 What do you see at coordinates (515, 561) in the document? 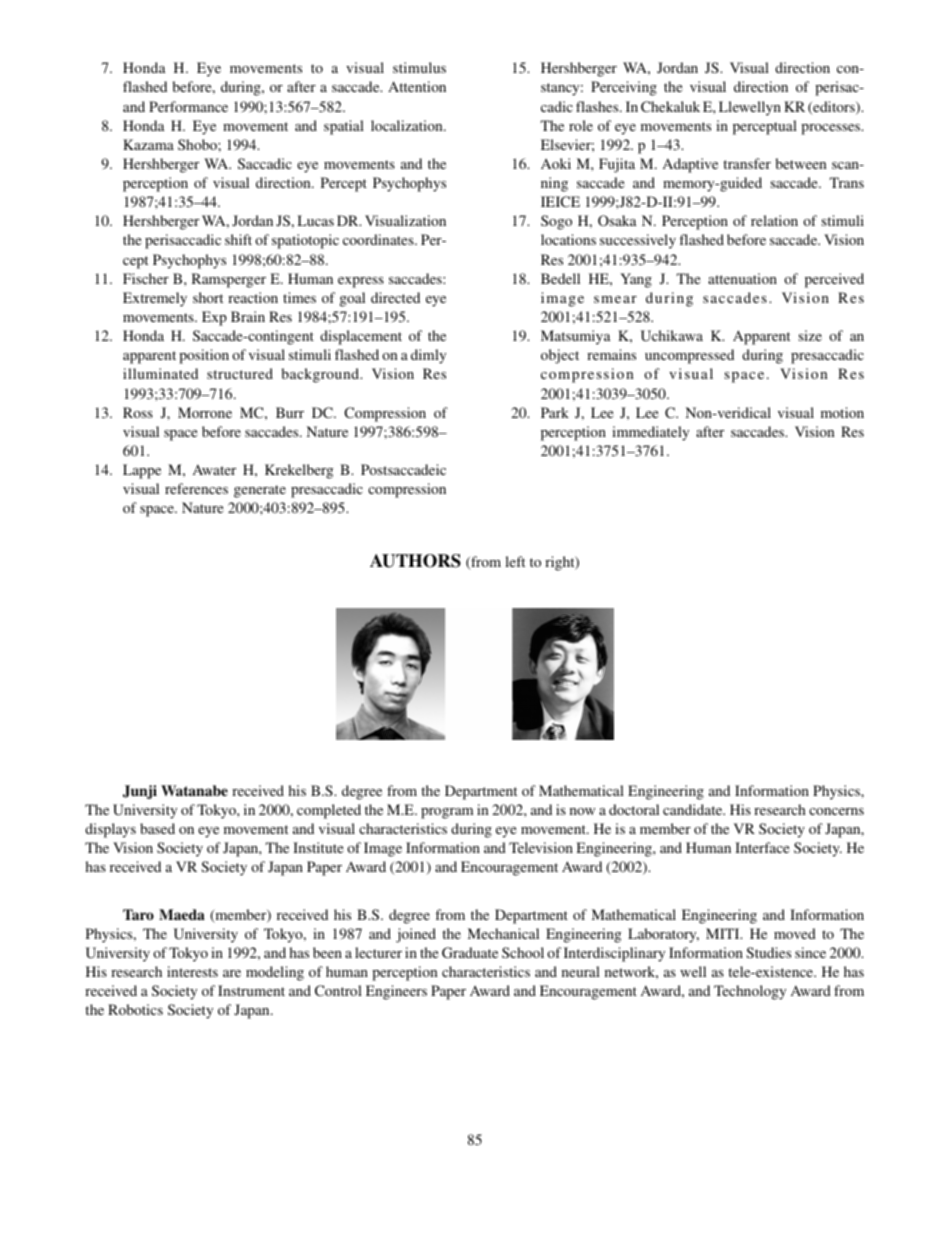
I see `left` at bounding box center [515, 561].
